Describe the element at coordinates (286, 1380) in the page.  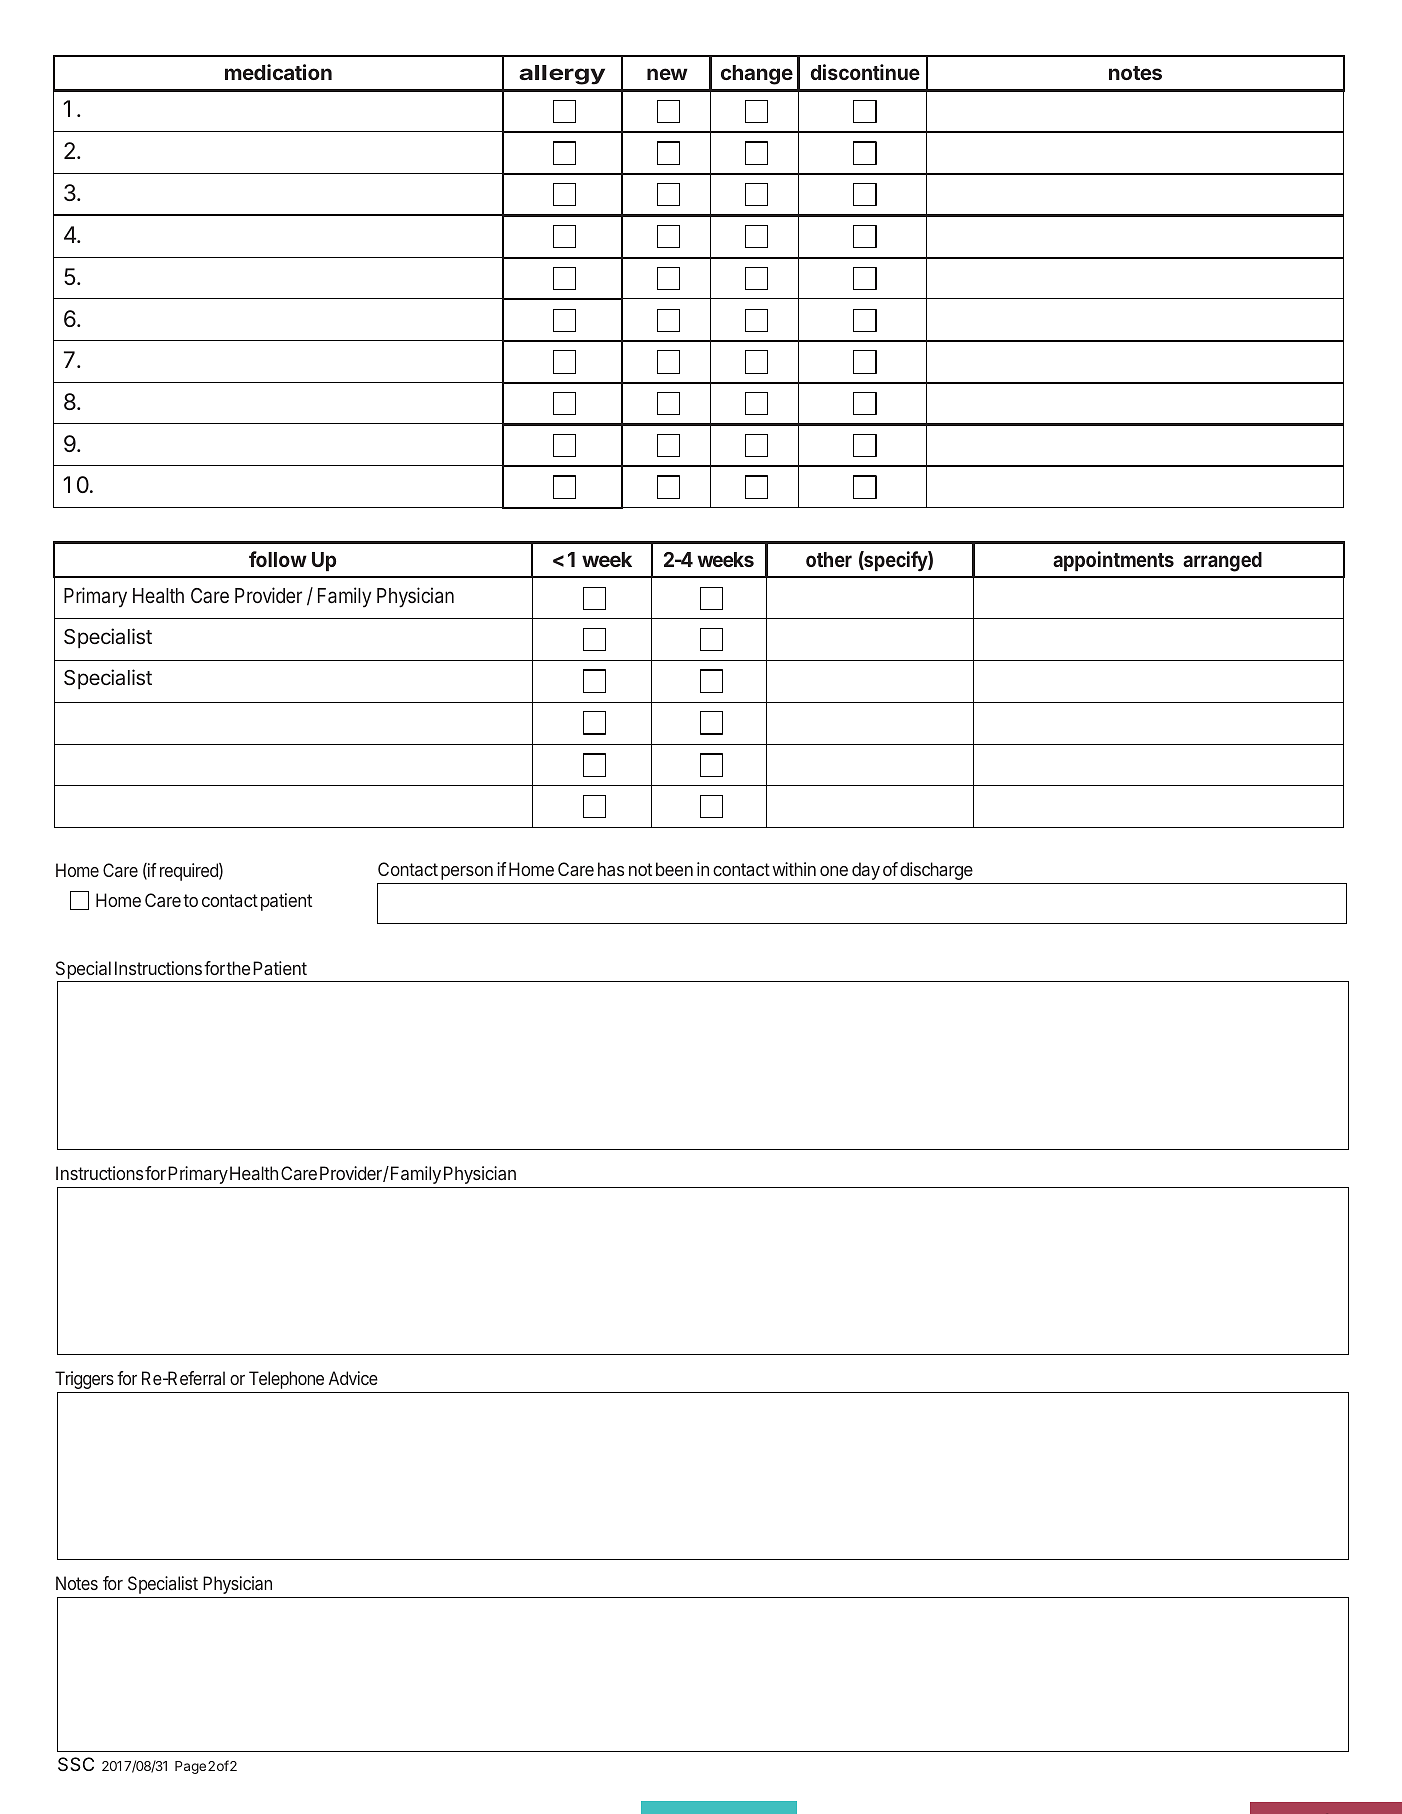
I see `Telephone` at that location.
